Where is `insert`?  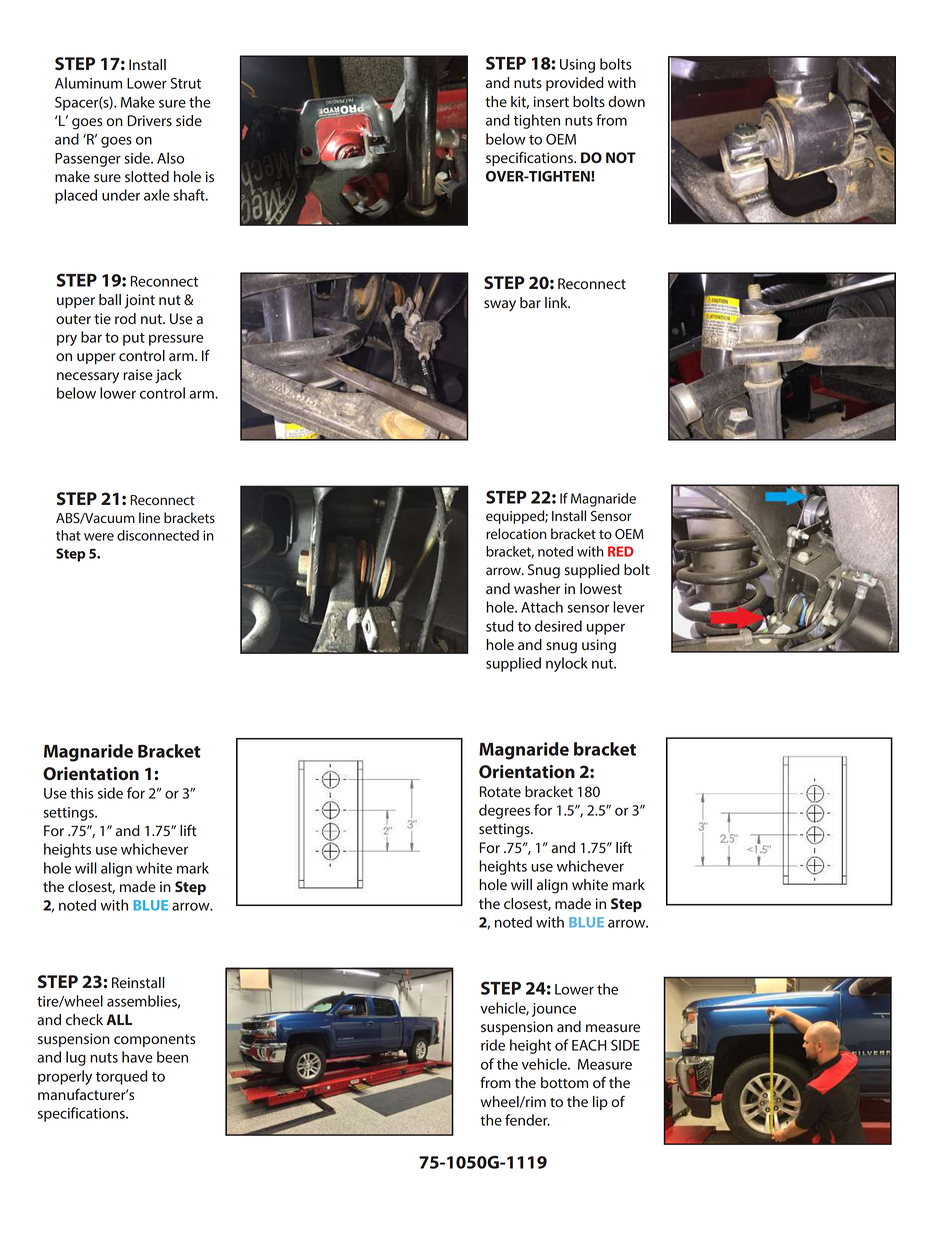 insert is located at coordinates (551, 102).
